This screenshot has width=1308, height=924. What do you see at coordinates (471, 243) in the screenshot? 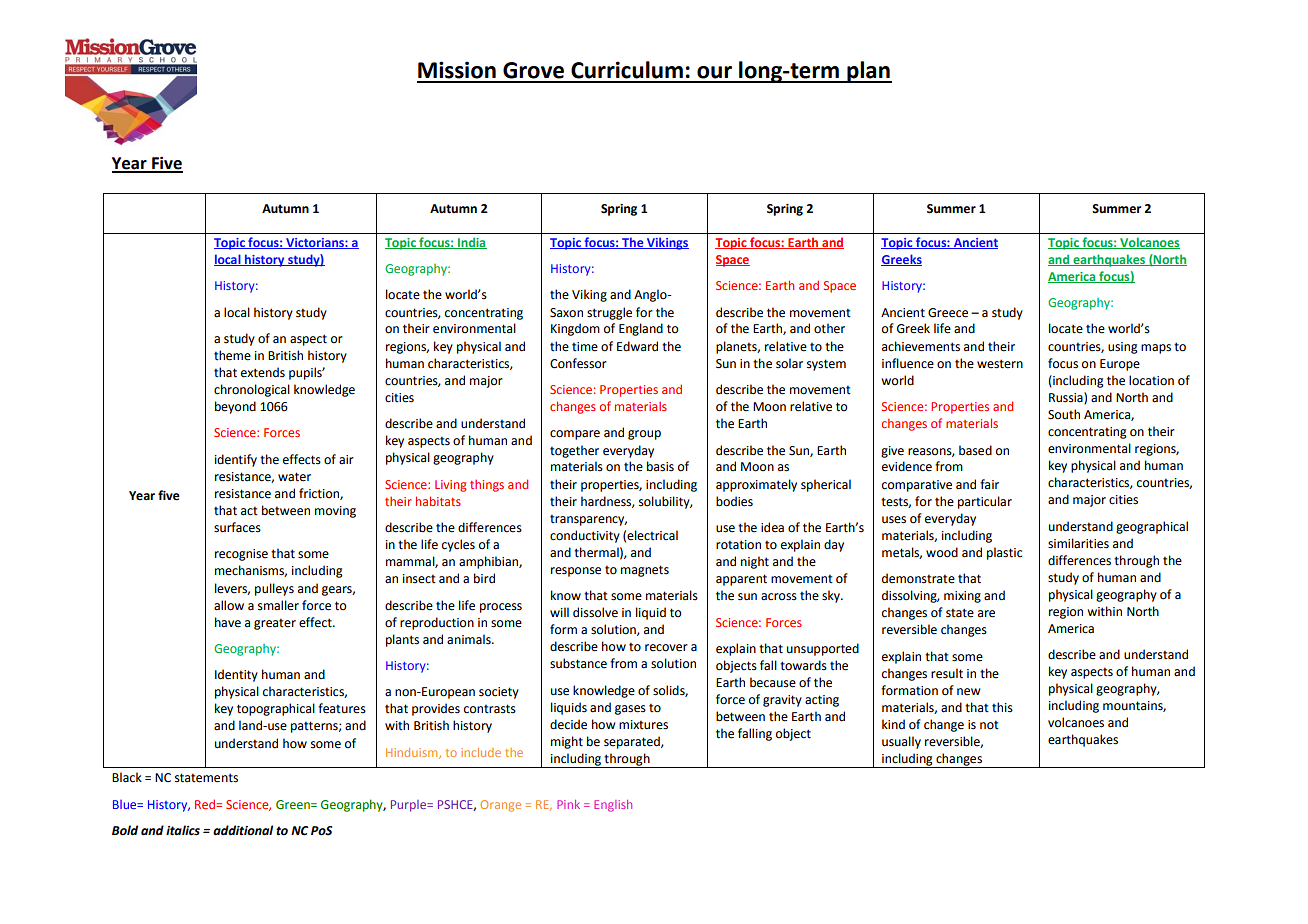
I see `India` at bounding box center [471, 243].
